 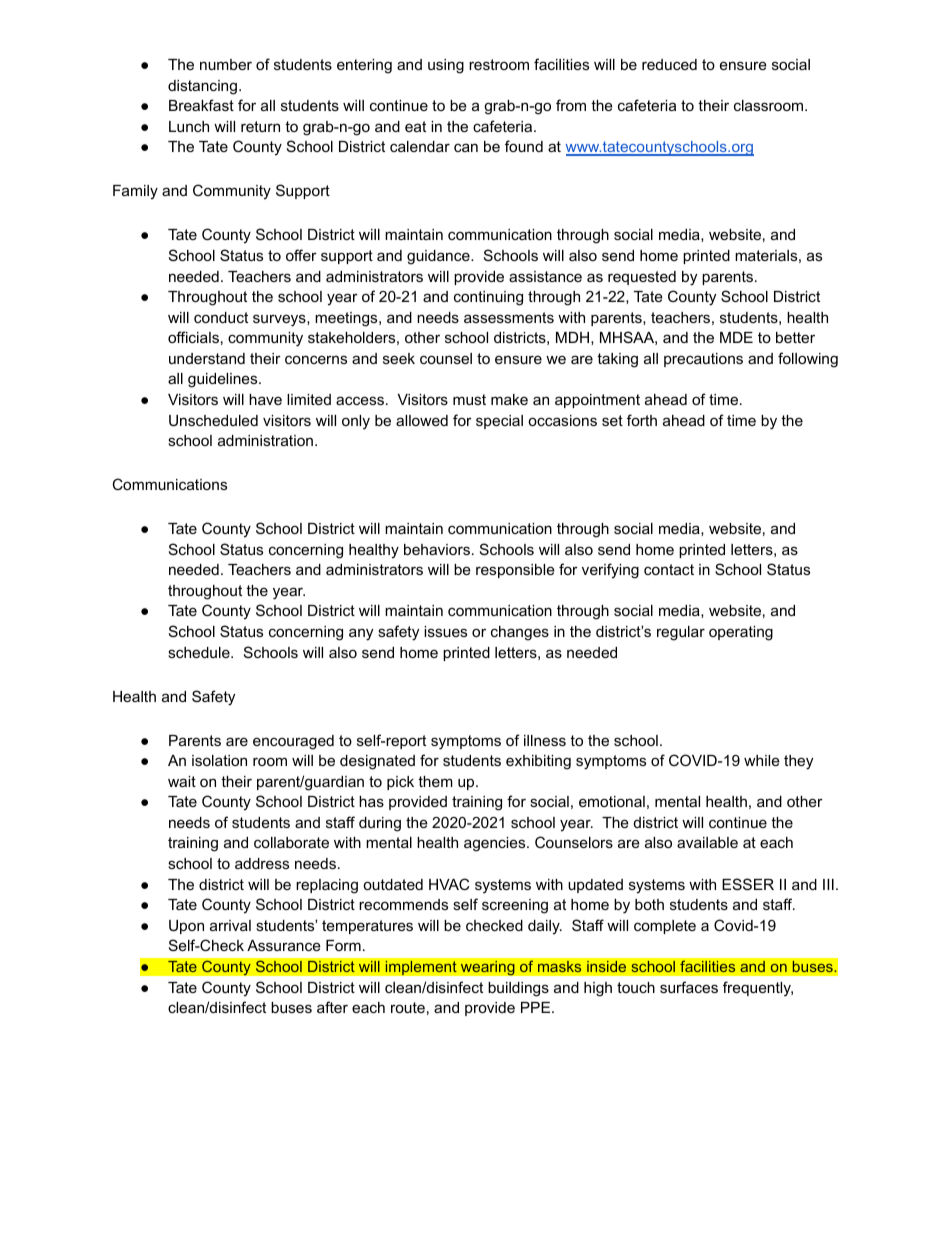 I want to click on behaviors, so click(x=437, y=549).
